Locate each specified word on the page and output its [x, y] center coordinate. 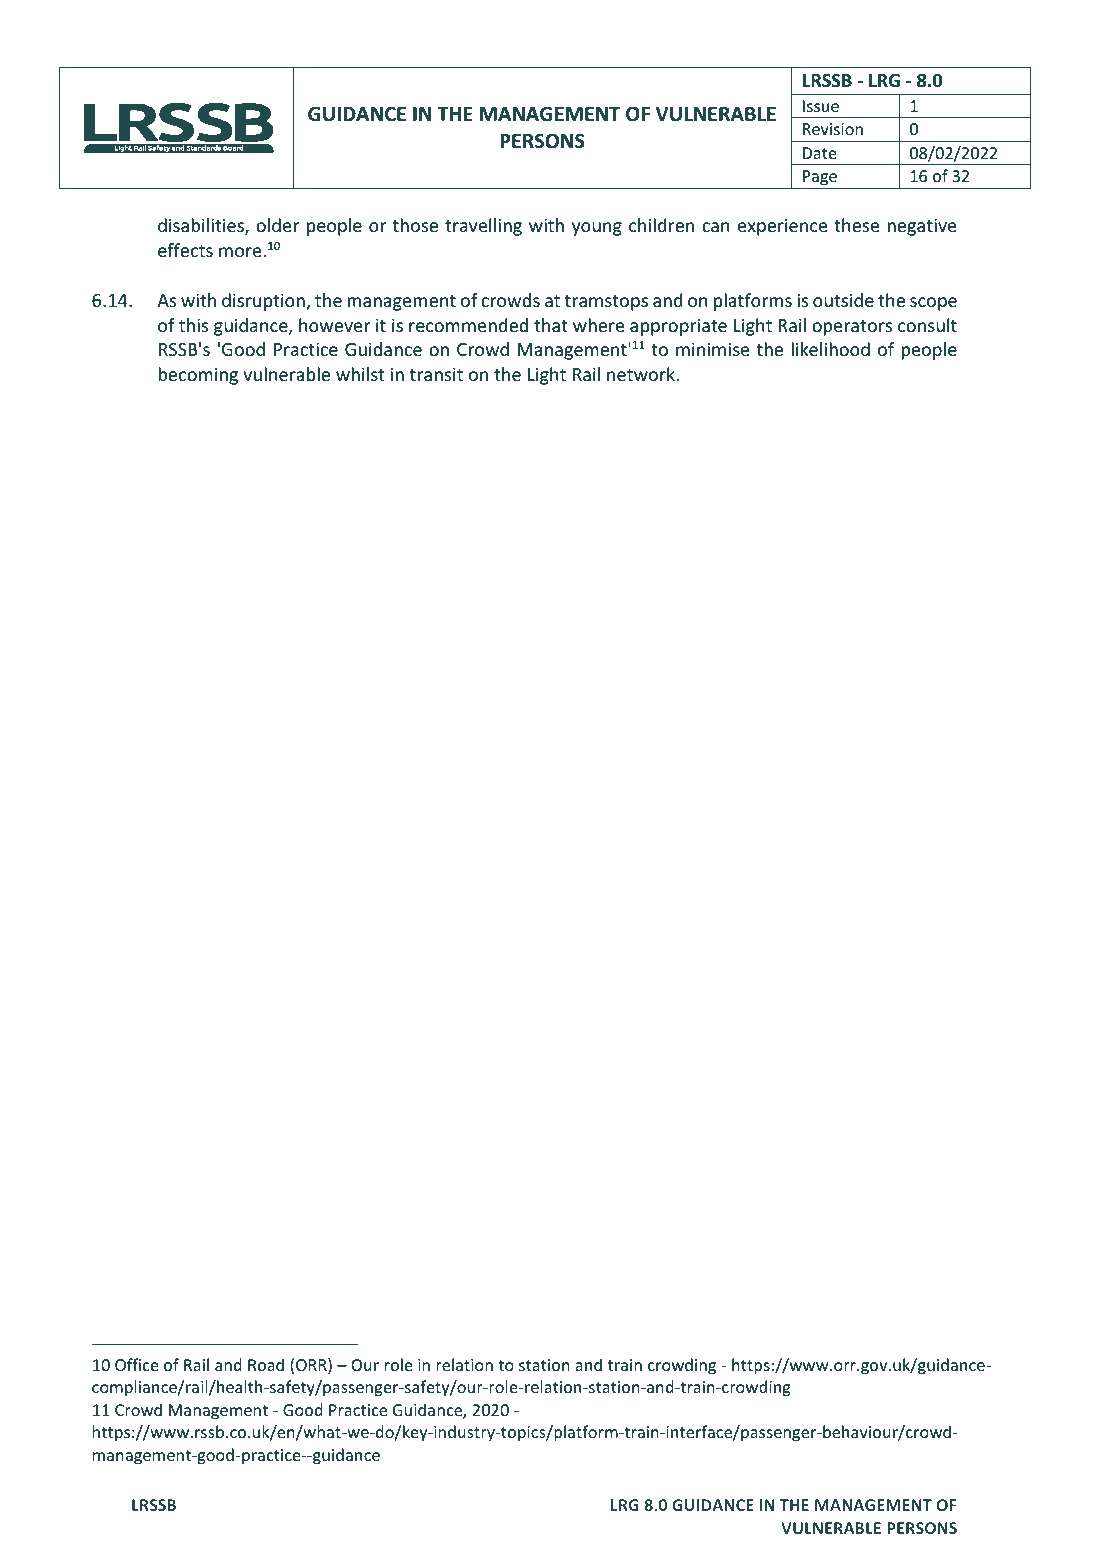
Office [137, 1364]
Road [266, 1364]
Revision [833, 129]
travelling [483, 227]
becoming [198, 376]
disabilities [202, 226]
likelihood [830, 349]
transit [436, 374]
